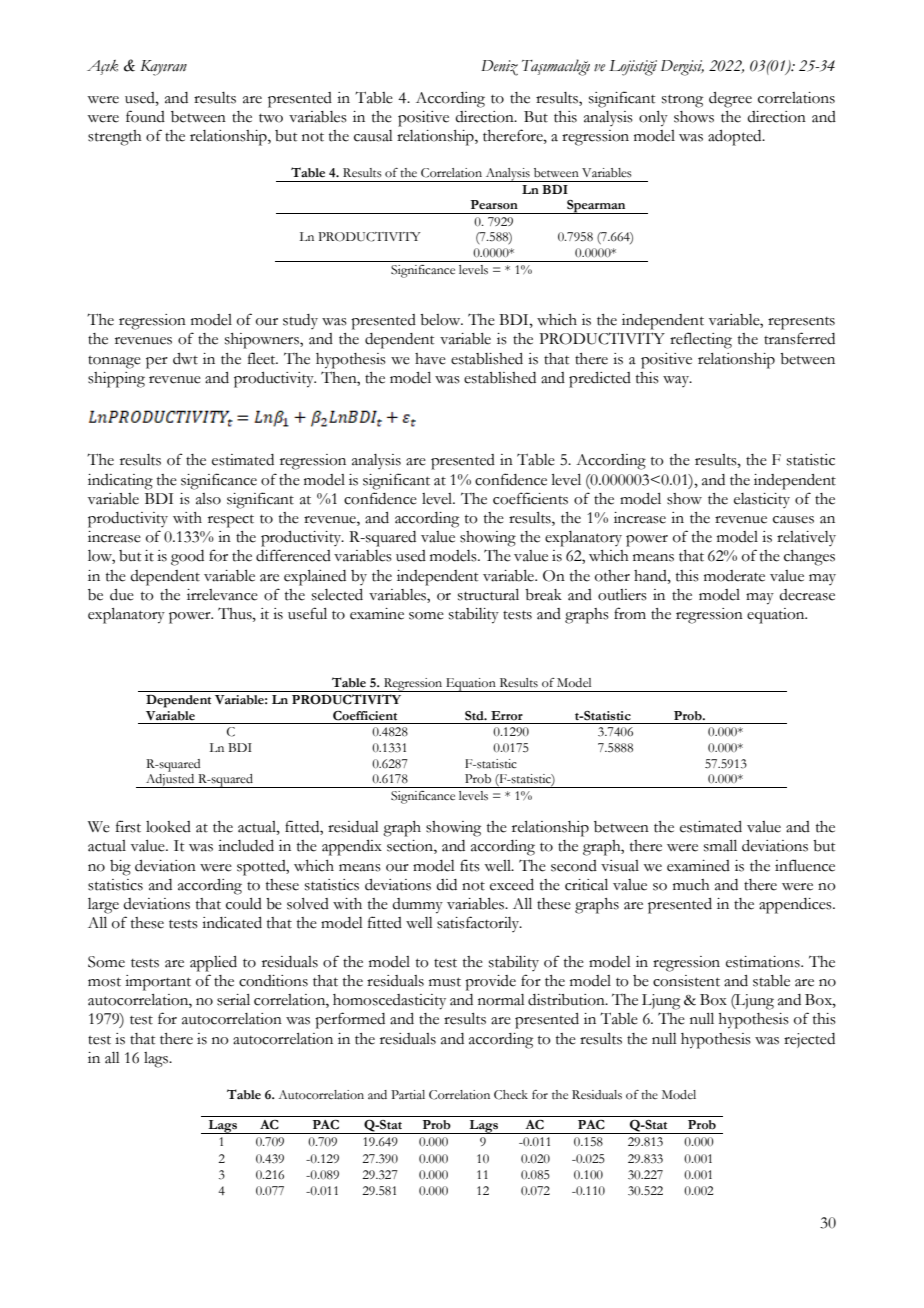 This screenshot has height=1308, width=924. I want to click on looked, so click(168, 827).
